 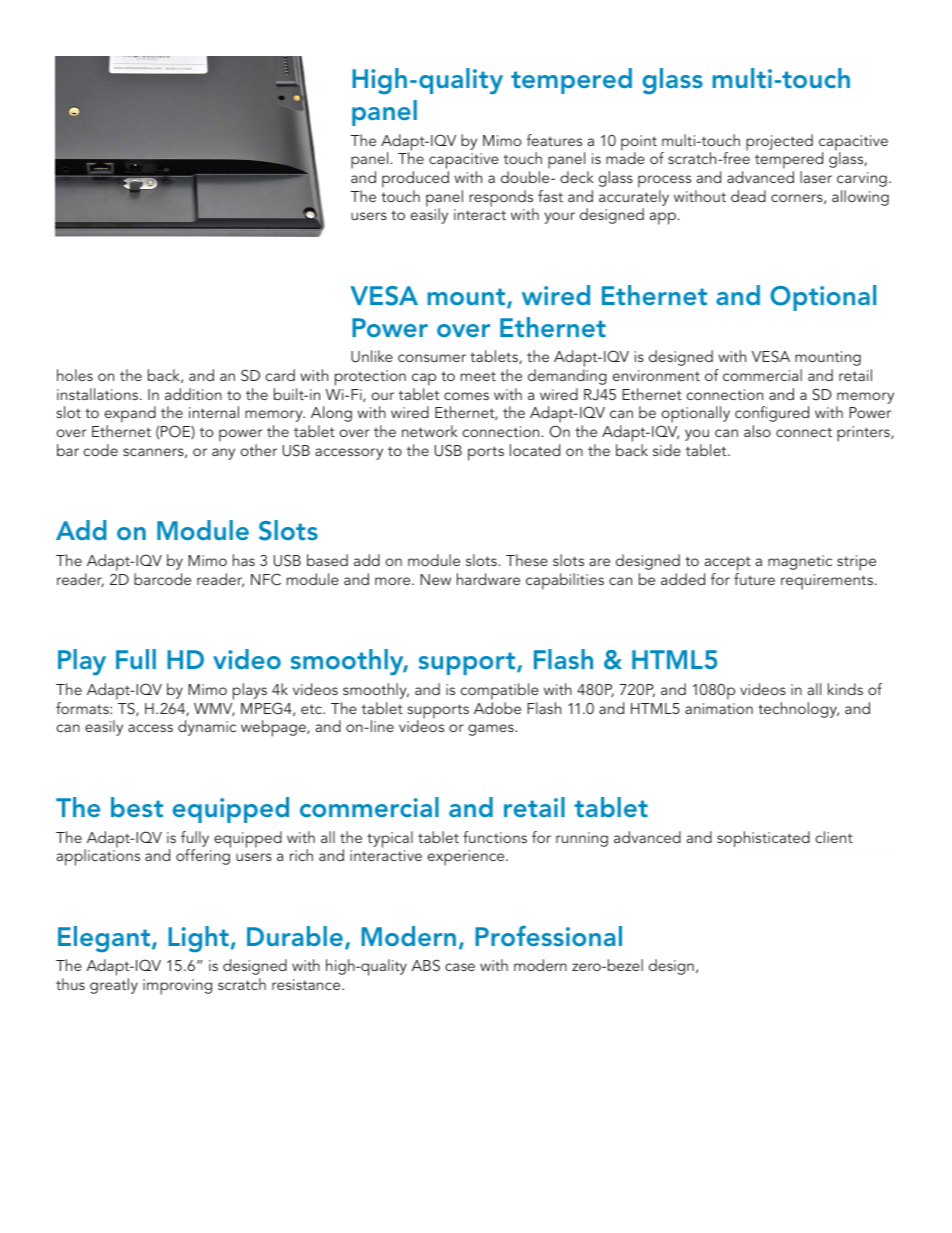 I want to click on responds, so click(x=501, y=199).
